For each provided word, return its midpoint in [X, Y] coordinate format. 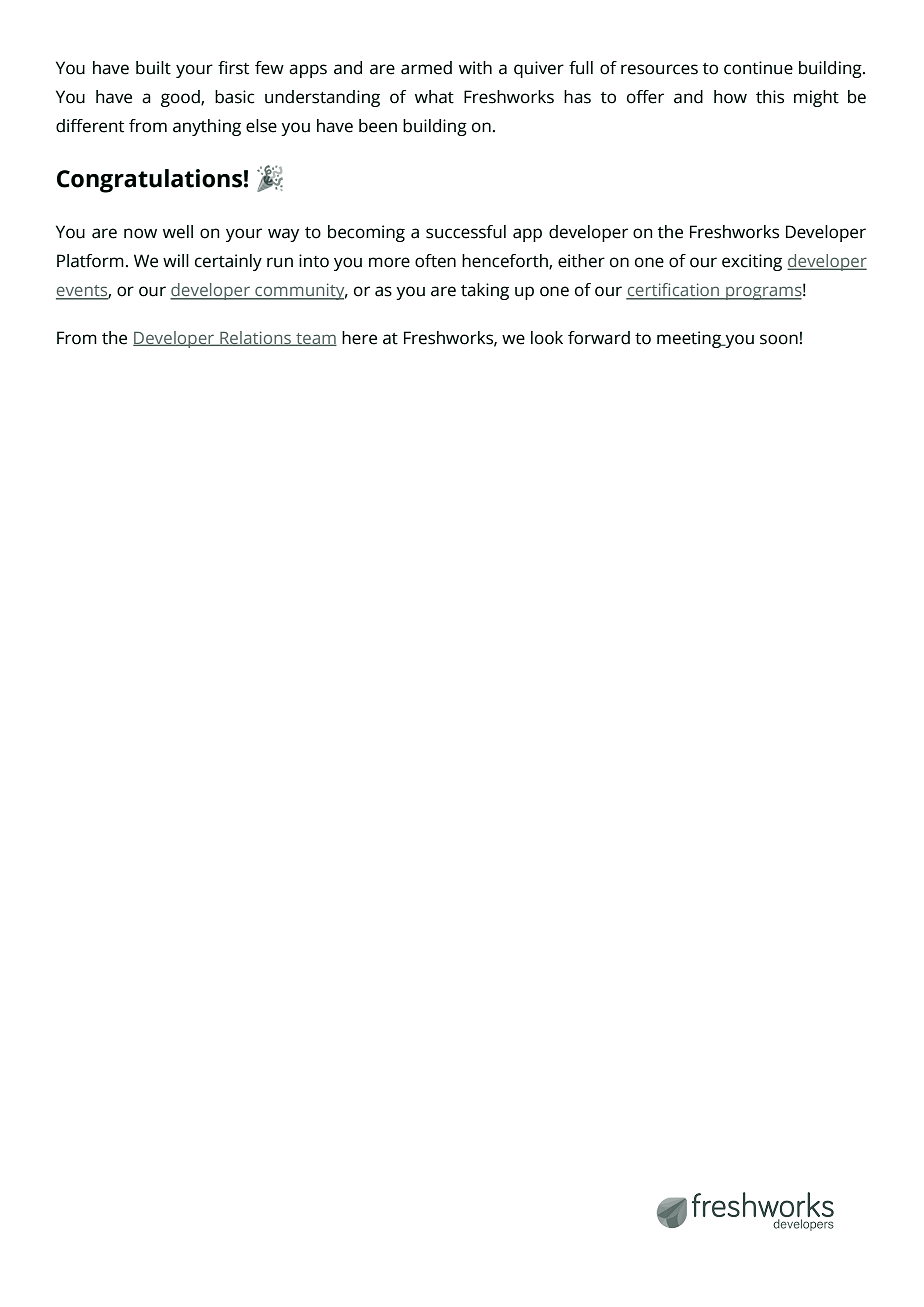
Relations [255, 338]
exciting [752, 262]
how [730, 97]
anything [207, 127]
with [475, 68]
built [153, 68]
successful [466, 232]
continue [758, 68]
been [378, 126]
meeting [690, 339]
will [176, 260]
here [359, 338]
